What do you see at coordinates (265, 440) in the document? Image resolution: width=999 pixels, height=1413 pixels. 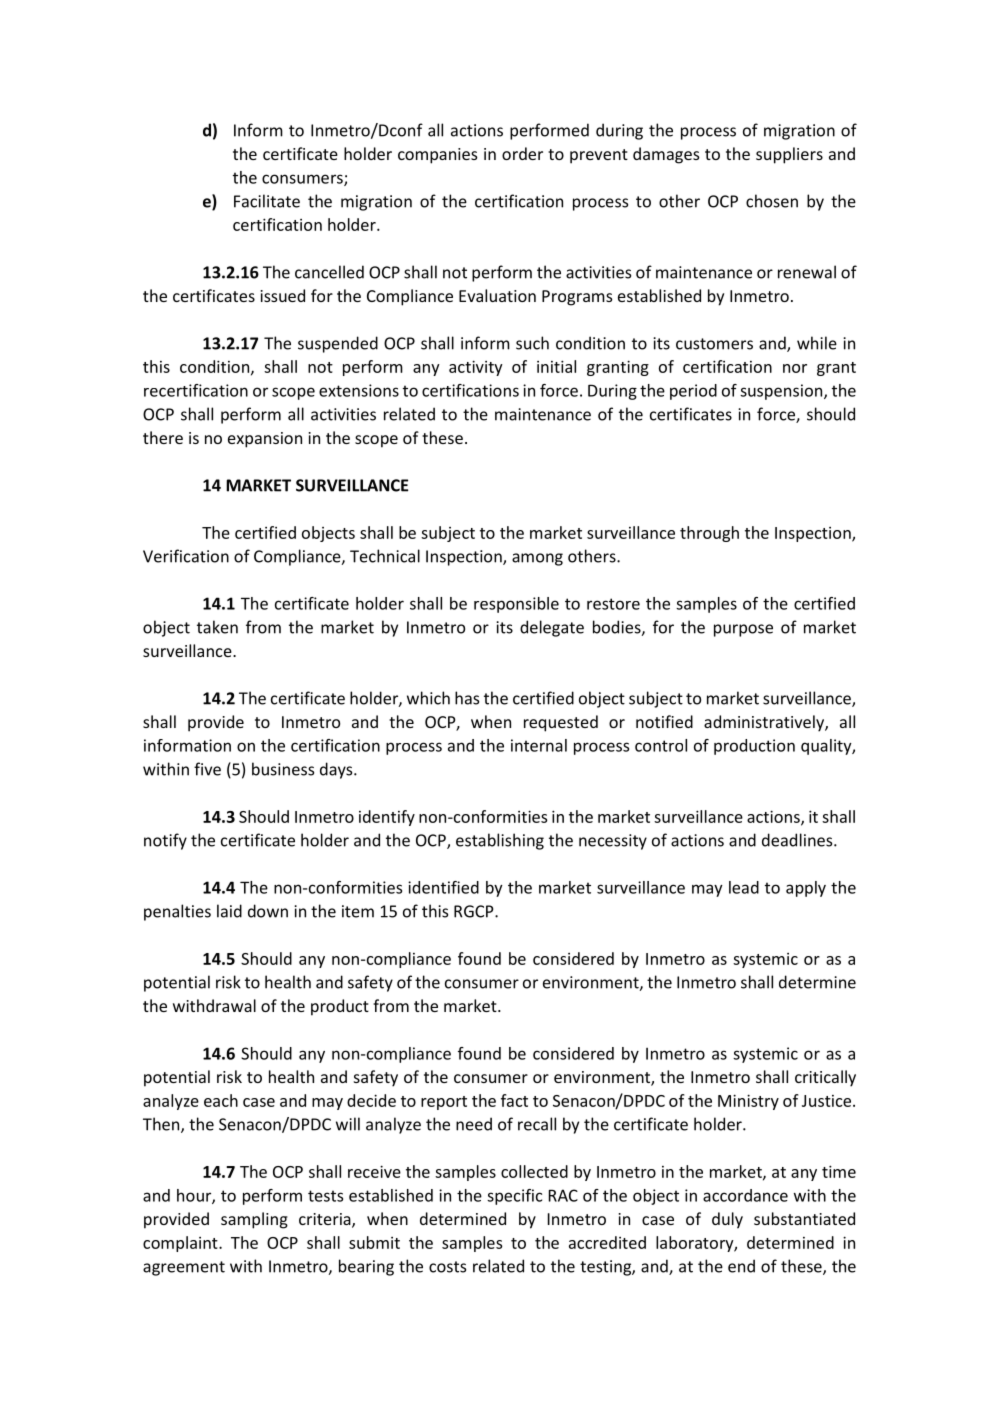 I see `expansion` at bounding box center [265, 440].
